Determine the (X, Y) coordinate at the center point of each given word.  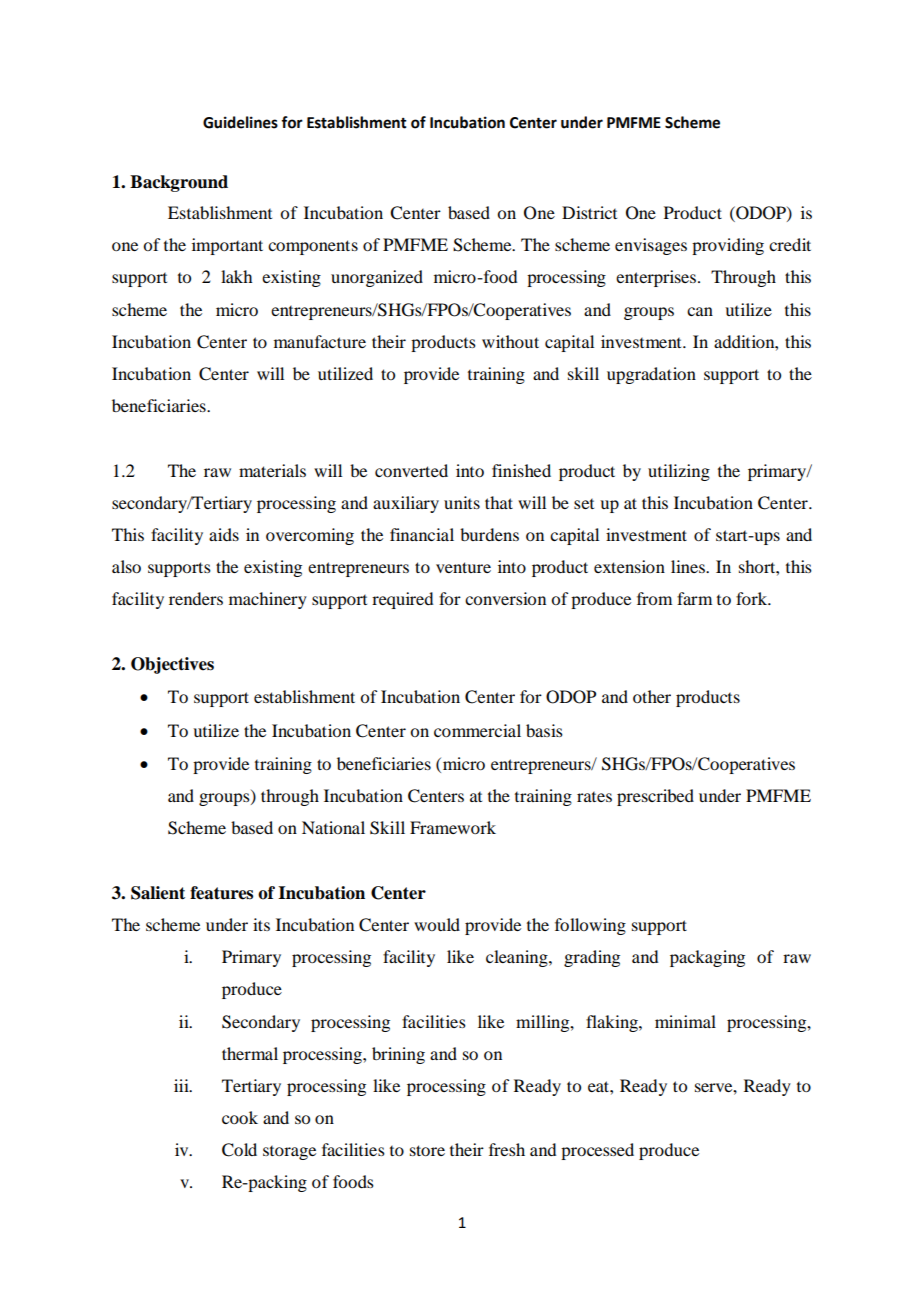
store (427, 1150)
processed (597, 1151)
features (221, 893)
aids (224, 534)
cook (240, 1117)
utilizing (679, 472)
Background (179, 183)
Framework (453, 827)
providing (728, 246)
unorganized (377, 278)
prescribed (655, 797)
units (462, 502)
